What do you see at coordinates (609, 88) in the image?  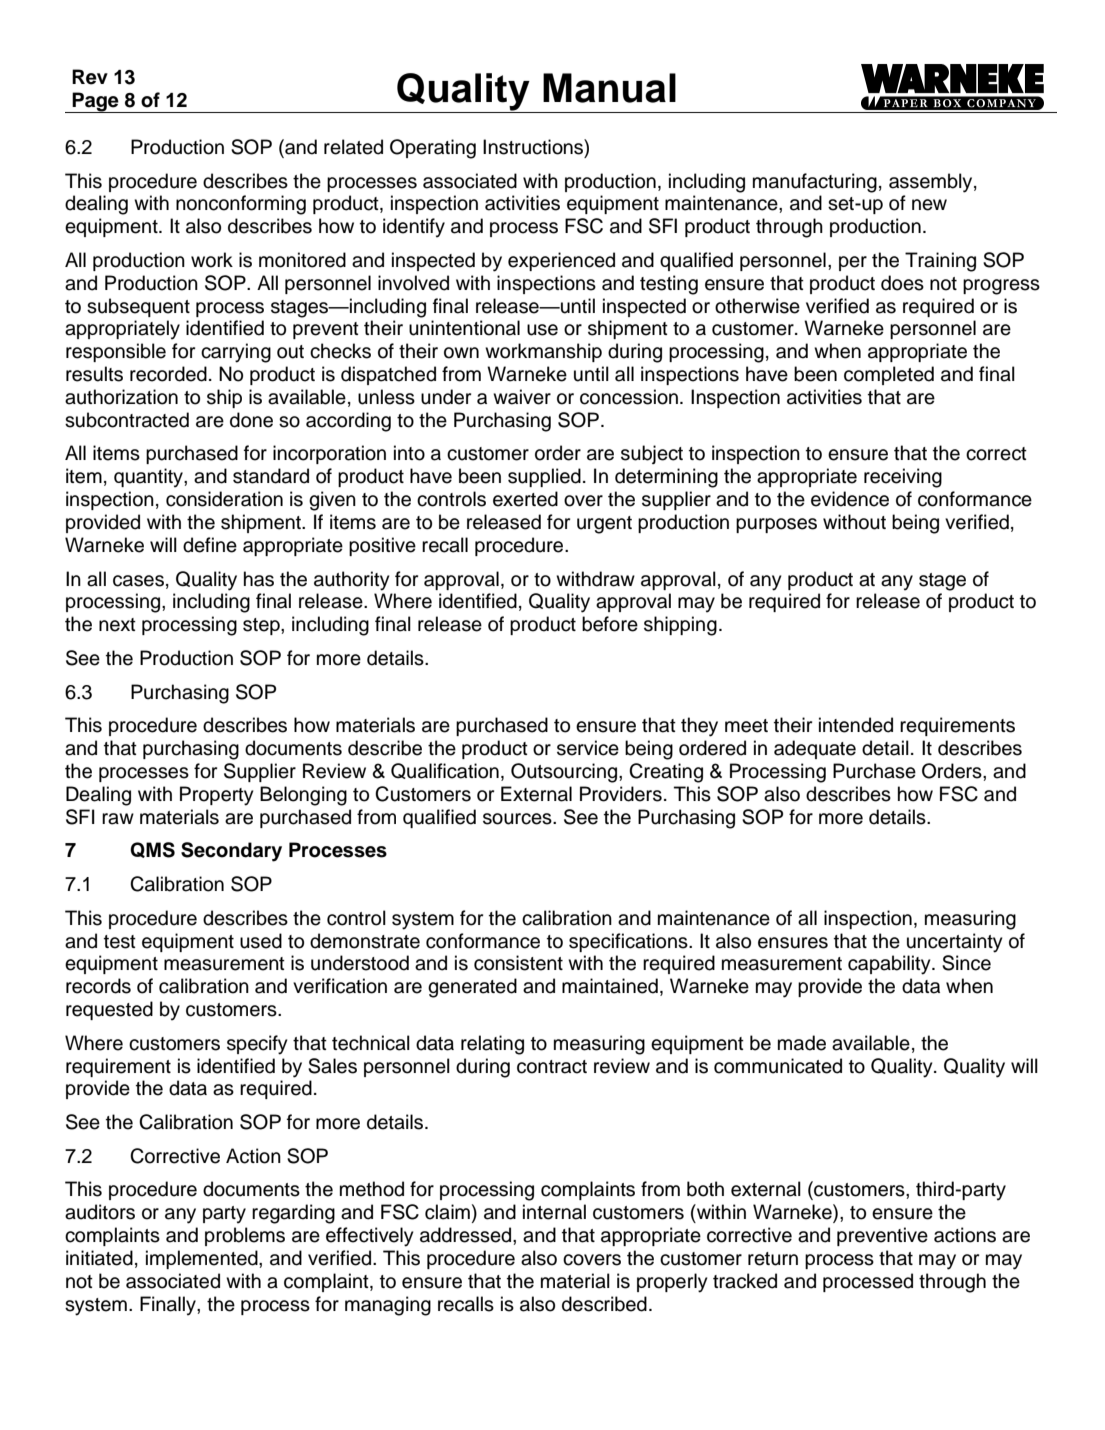 I see `Manual` at bounding box center [609, 88].
